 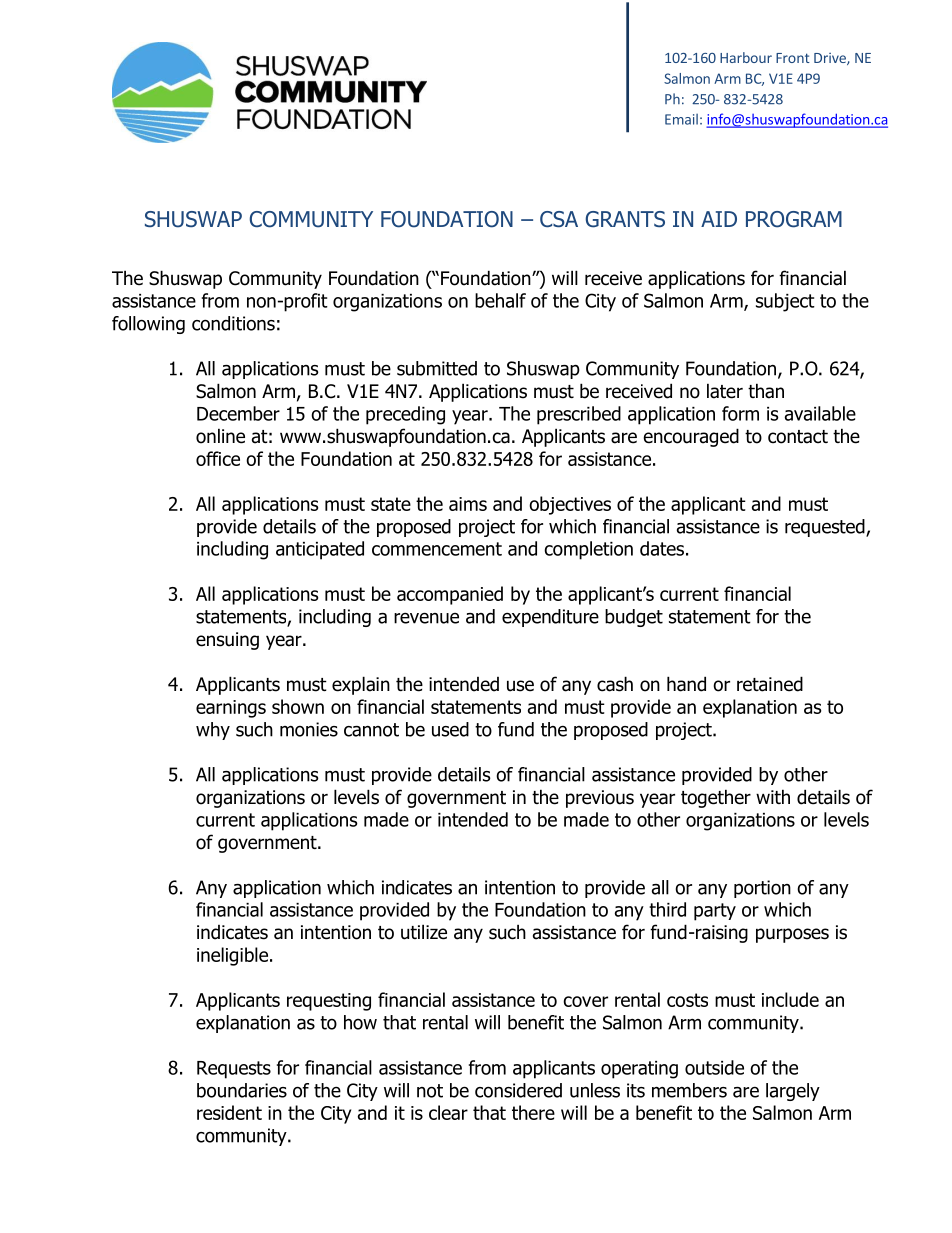 I want to click on conditions, so click(x=233, y=323).
